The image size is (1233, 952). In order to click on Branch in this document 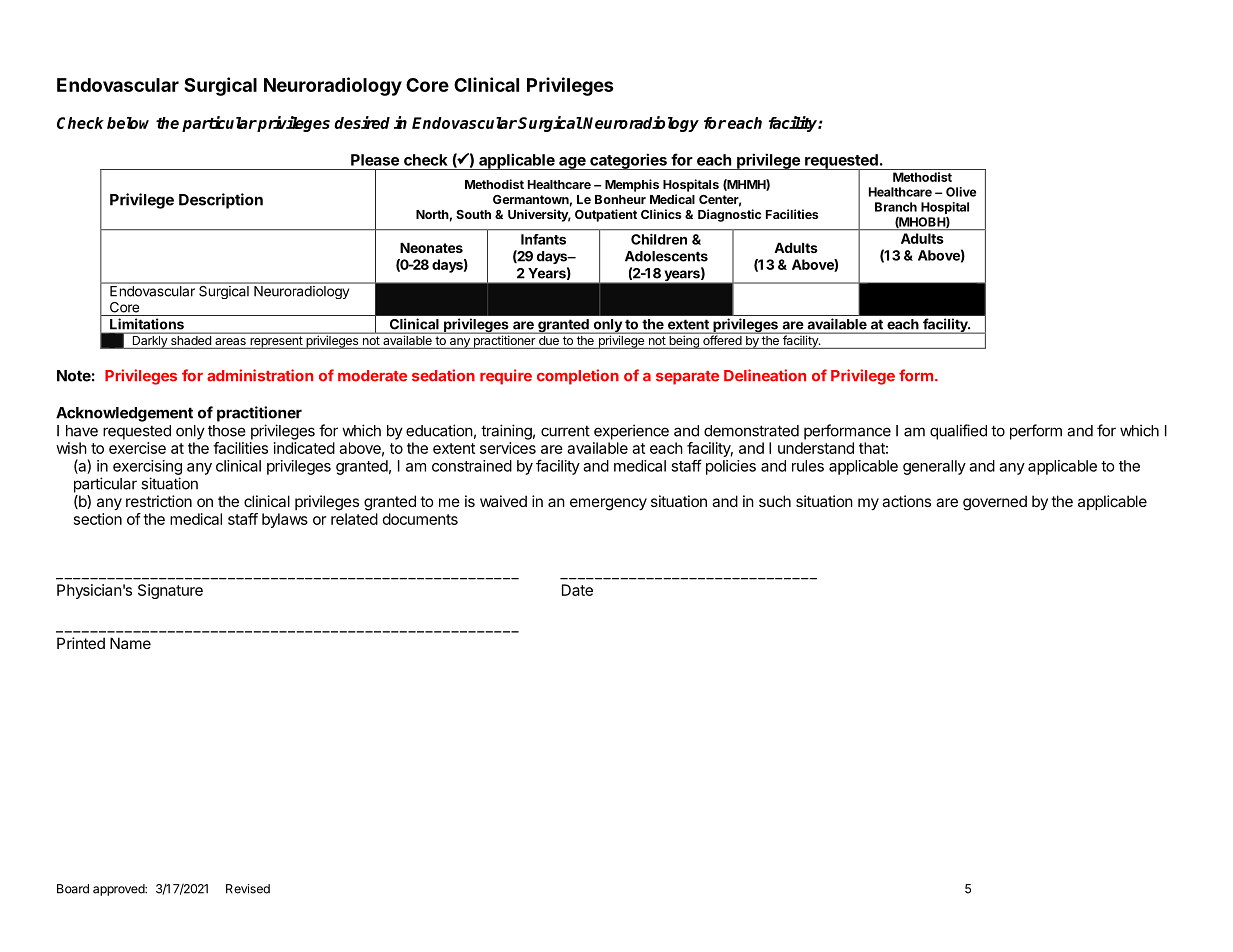, I will do `click(896, 207)`.
